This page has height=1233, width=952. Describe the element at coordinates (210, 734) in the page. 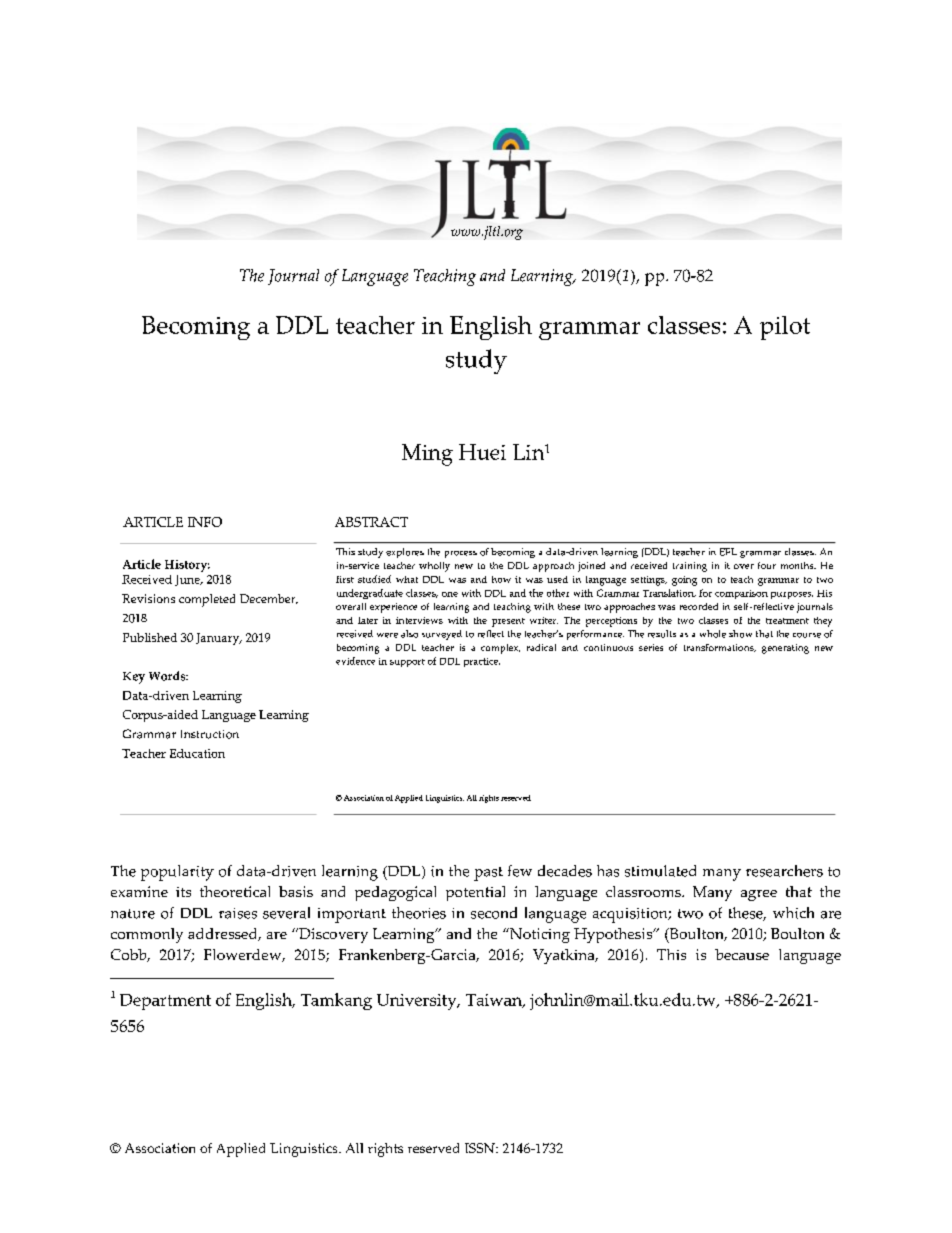

I see `Instruction` at that location.
